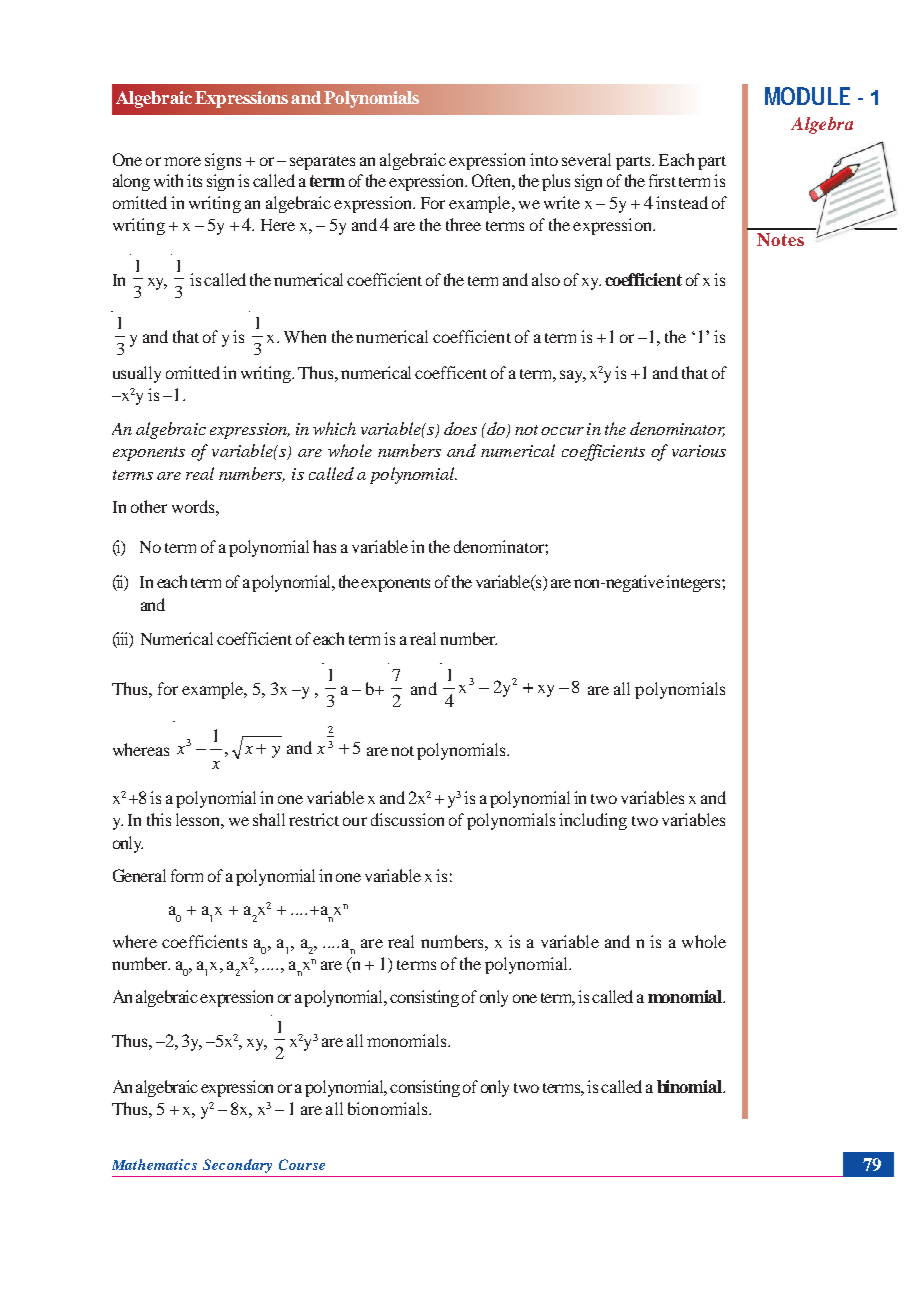 This screenshot has width=924, height=1308. I want to click on Course, so click(302, 1164).
